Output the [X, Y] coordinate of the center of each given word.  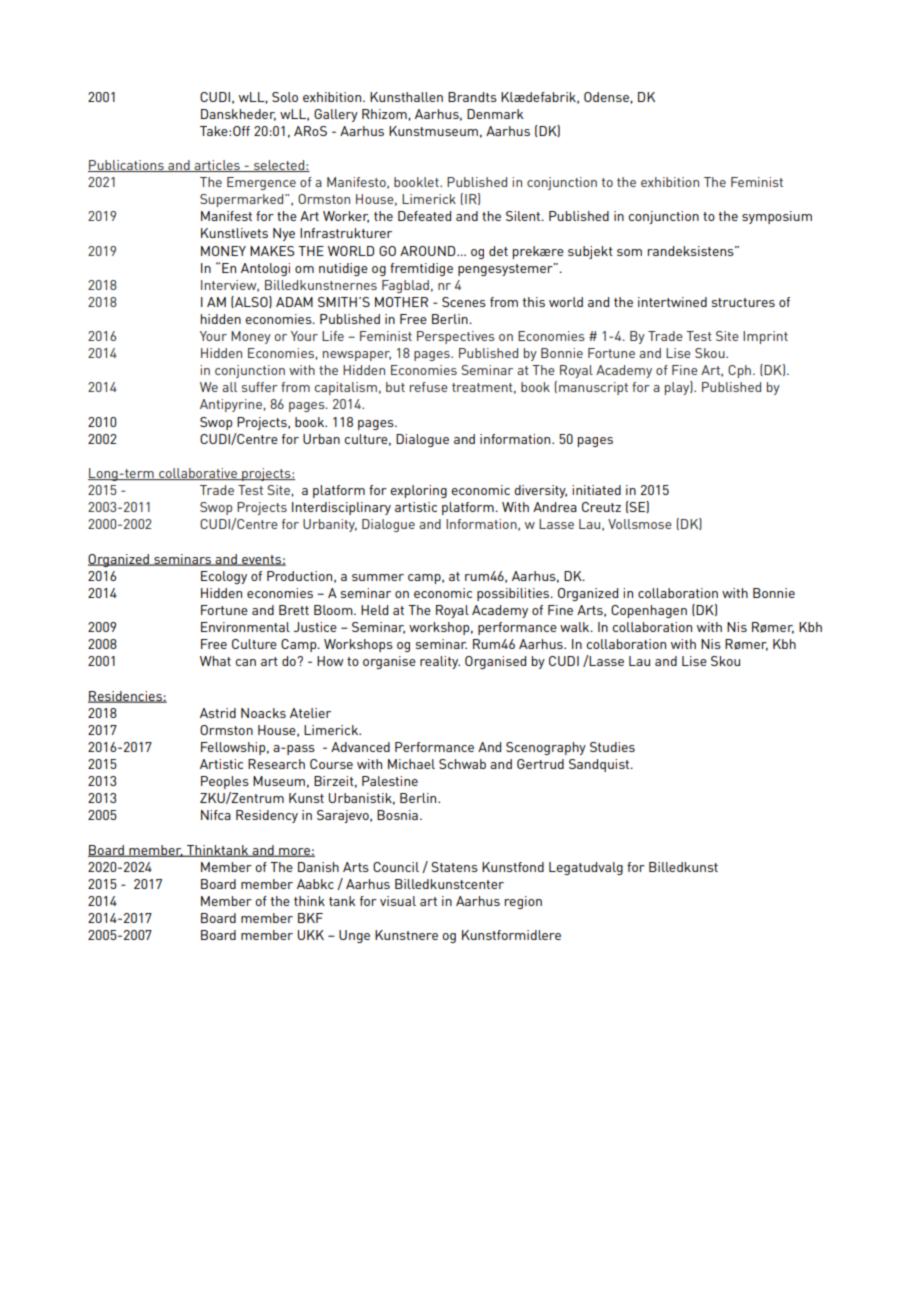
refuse [429, 387]
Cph [739, 371]
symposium [777, 217]
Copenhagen [649, 611]
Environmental [245, 627]
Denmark [495, 114]
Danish [318, 867]
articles [217, 166]
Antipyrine [231, 405]
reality [440, 662]
